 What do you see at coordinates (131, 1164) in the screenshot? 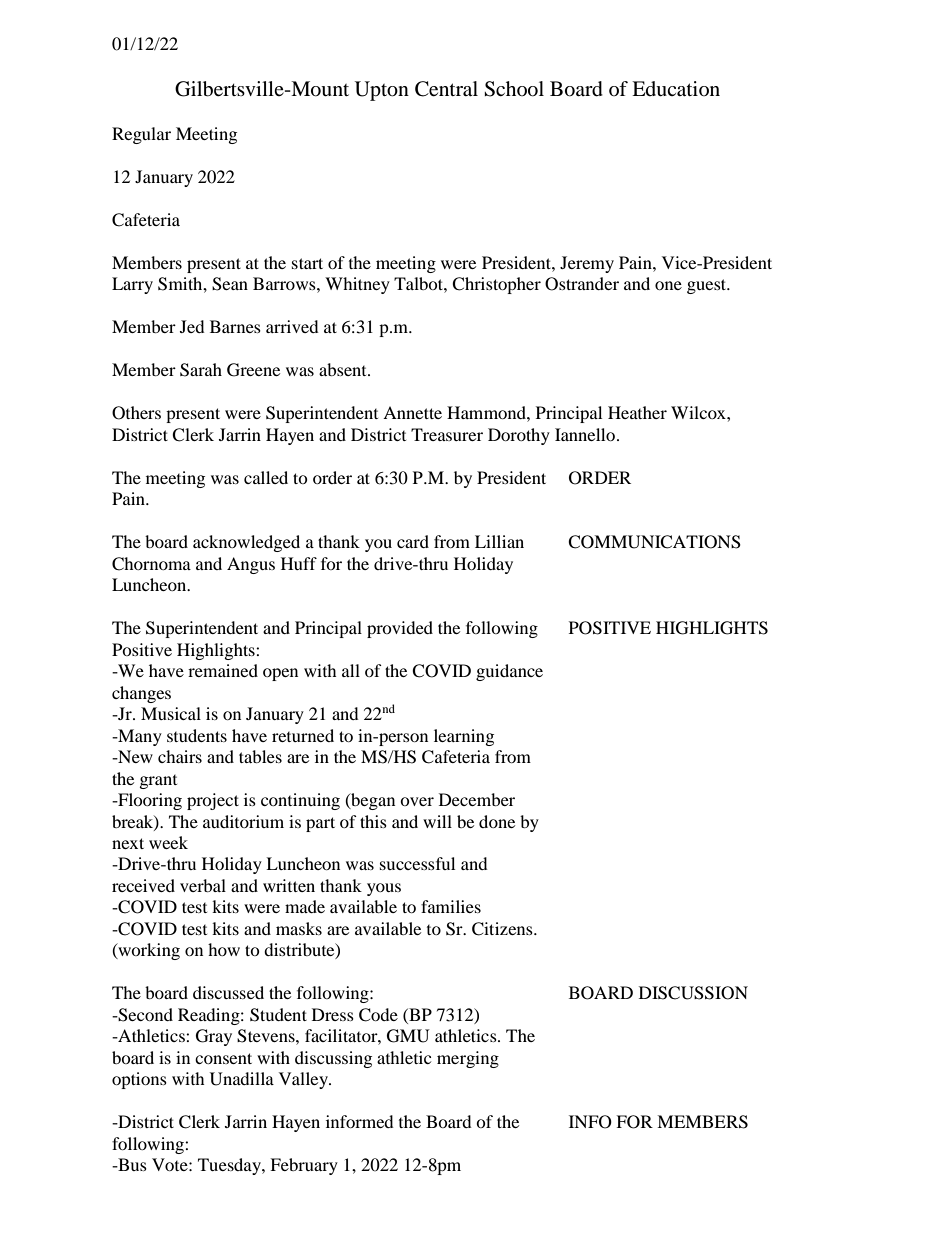
I see `Bus` at bounding box center [131, 1164].
